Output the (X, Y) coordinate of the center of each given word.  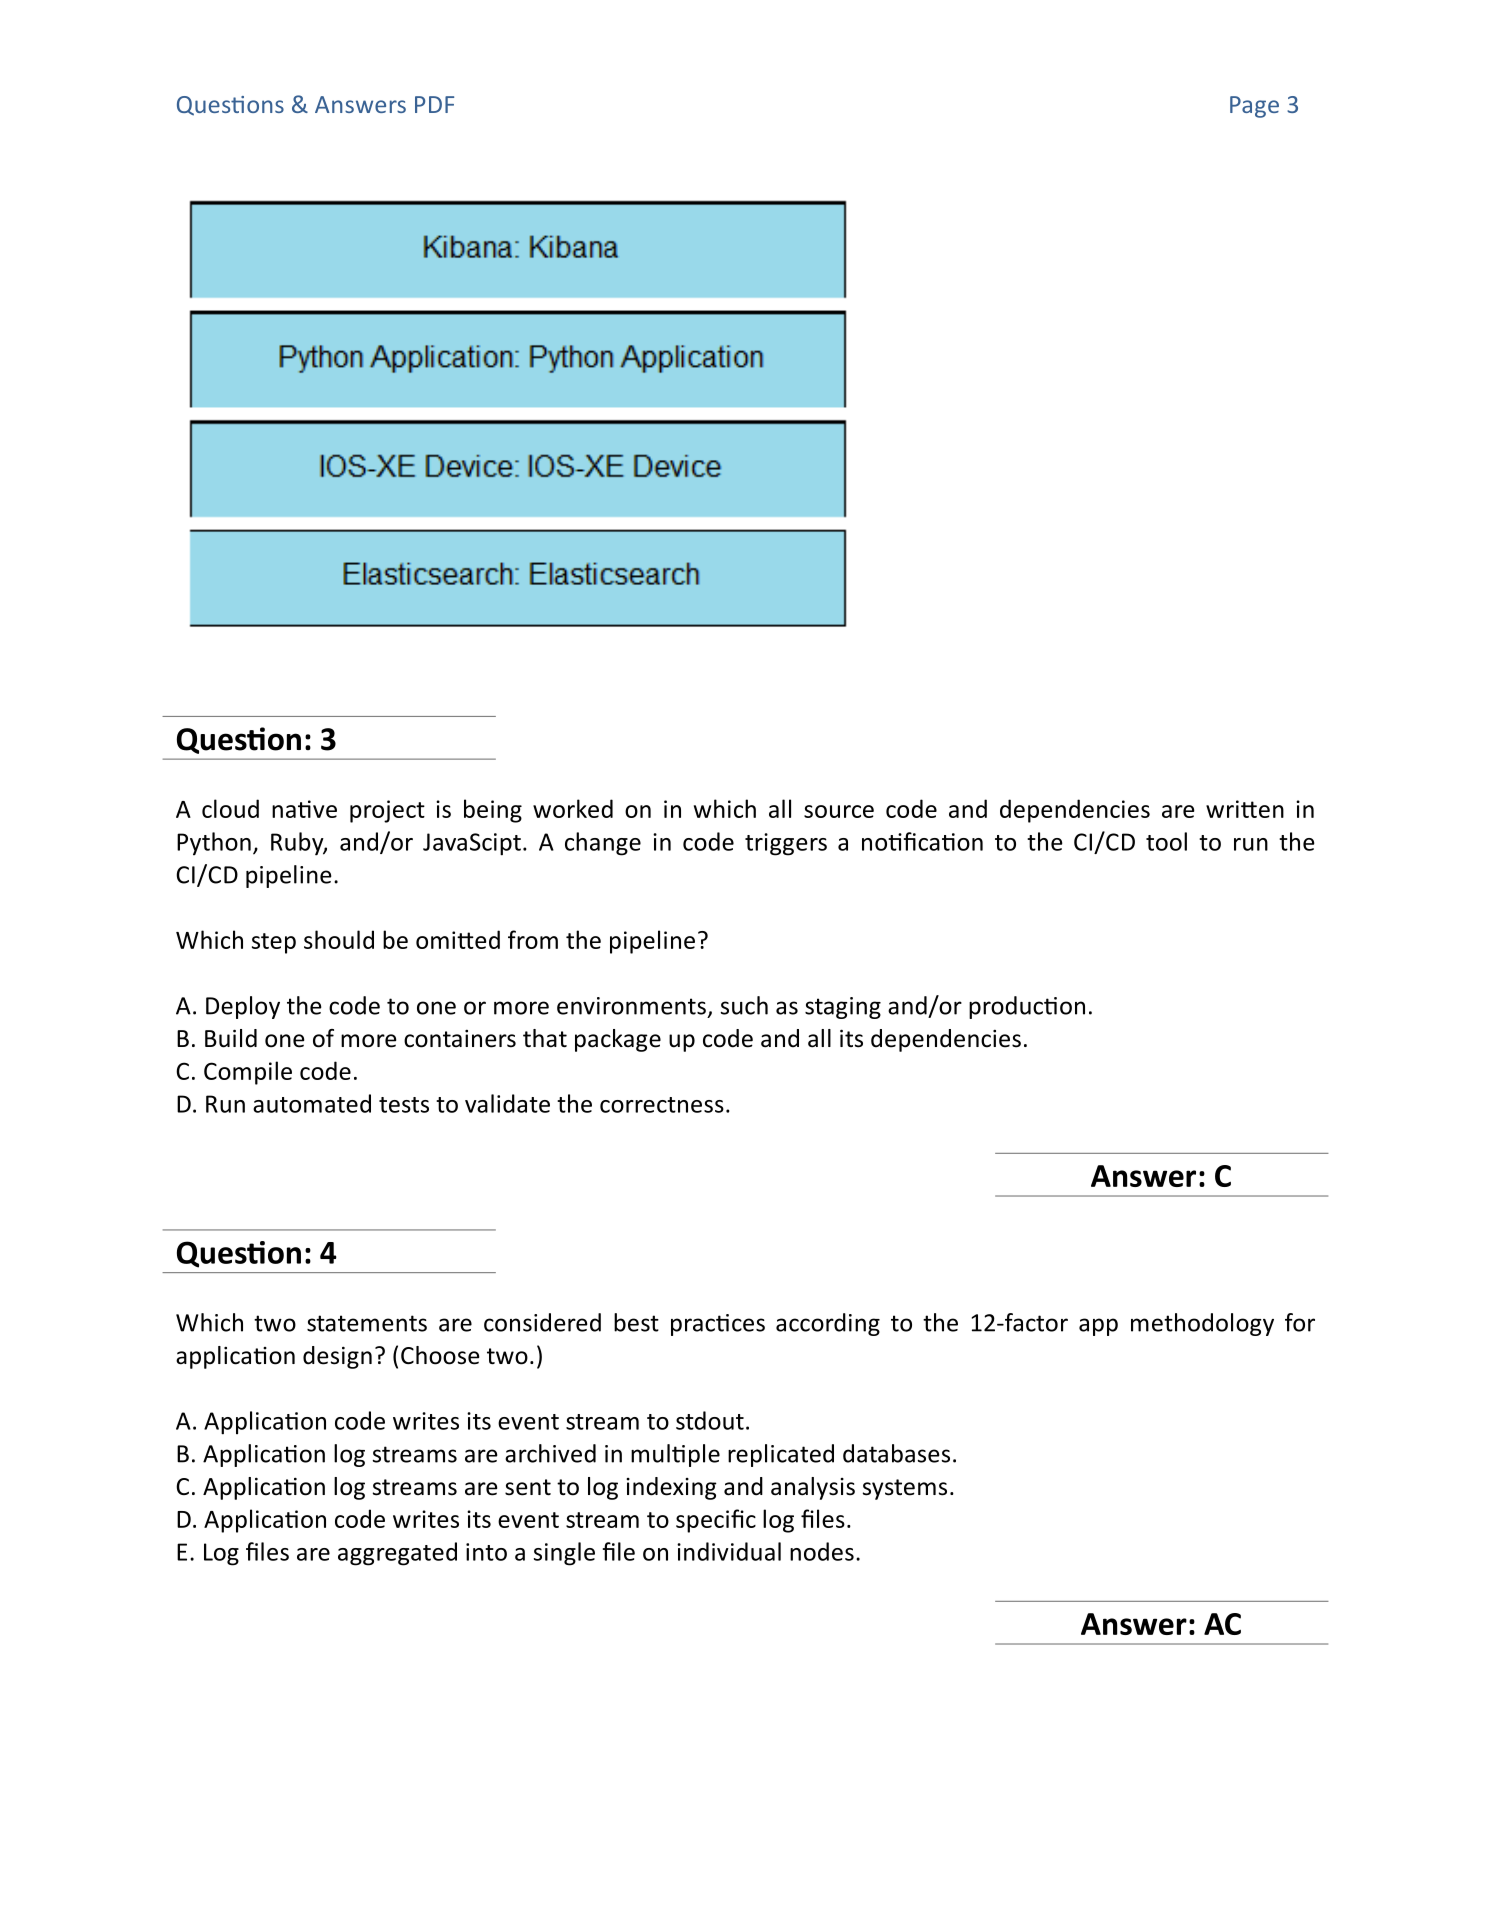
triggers (786, 844)
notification (922, 841)
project (387, 811)
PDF (434, 104)
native (304, 809)
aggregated (397, 1554)
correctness (662, 1105)
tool (1166, 841)
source (839, 811)
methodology (1202, 1324)
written (1245, 809)
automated (312, 1103)
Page (1254, 107)
